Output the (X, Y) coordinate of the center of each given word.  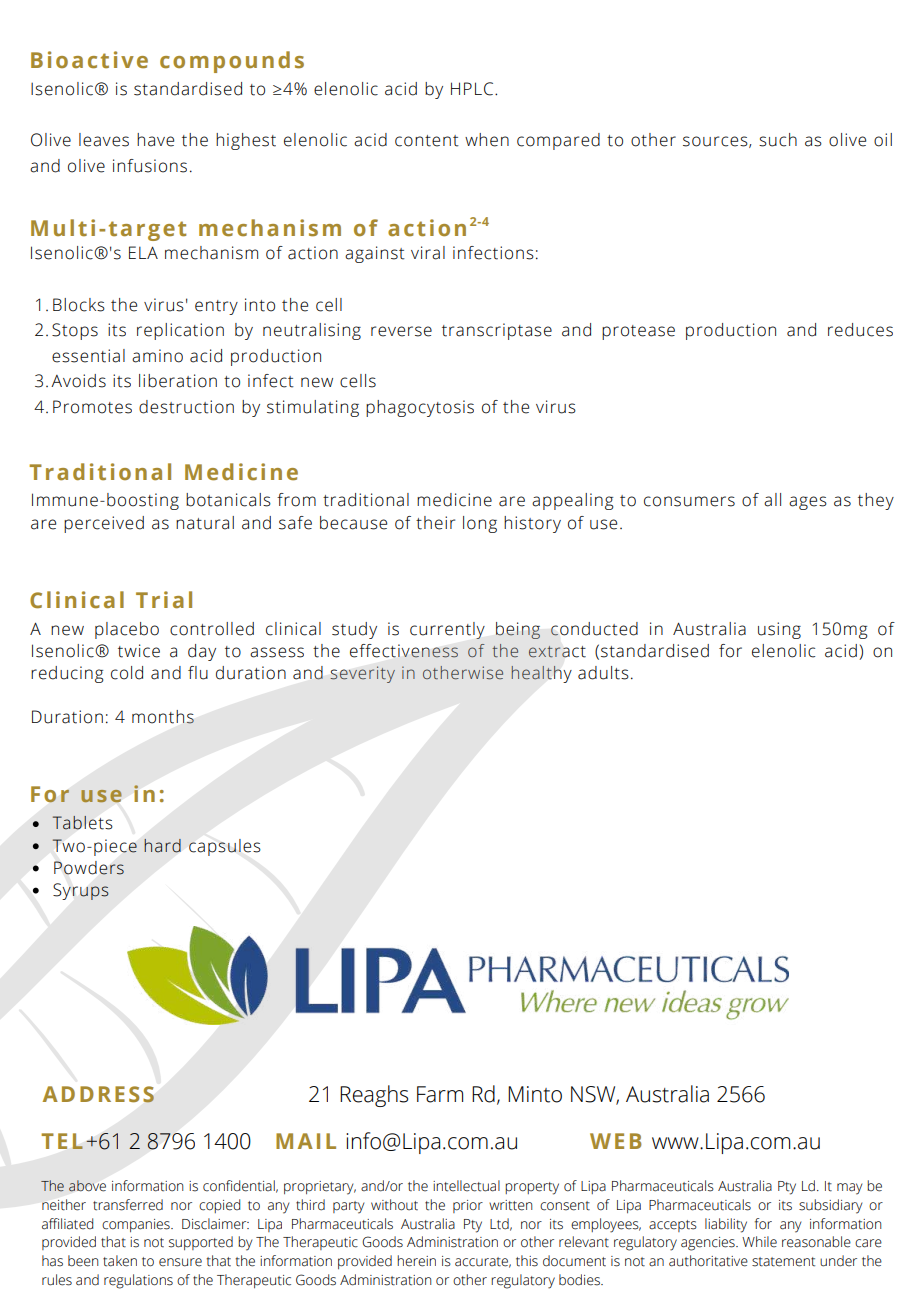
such (778, 140)
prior (468, 1206)
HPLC (473, 89)
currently (447, 630)
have (155, 140)
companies (137, 1225)
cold (127, 673)
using (779, 630)
